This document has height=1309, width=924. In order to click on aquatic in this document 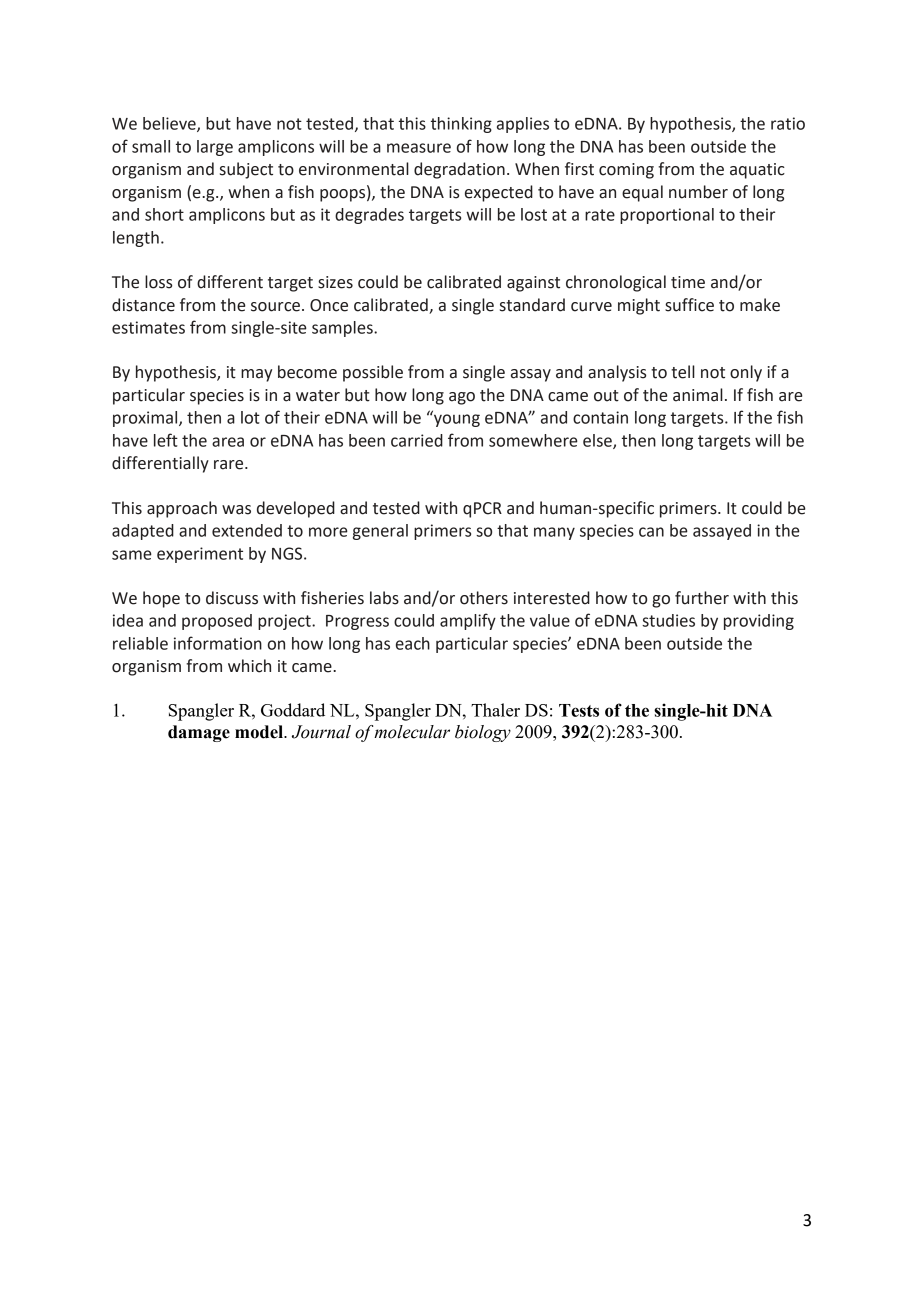, I will do `click(757, 171)`.
